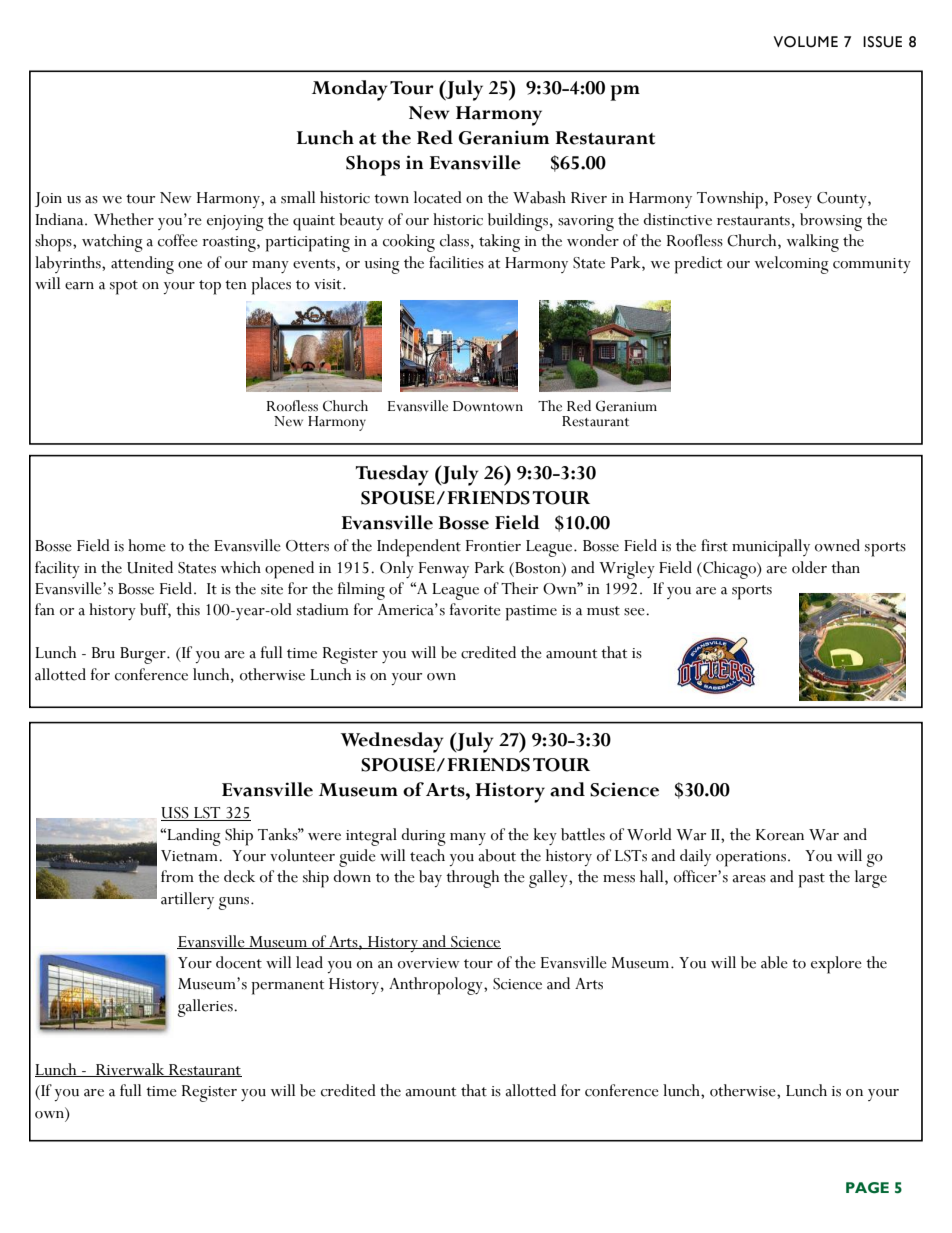  I want to click on Tuesday, so click(392, 475).
